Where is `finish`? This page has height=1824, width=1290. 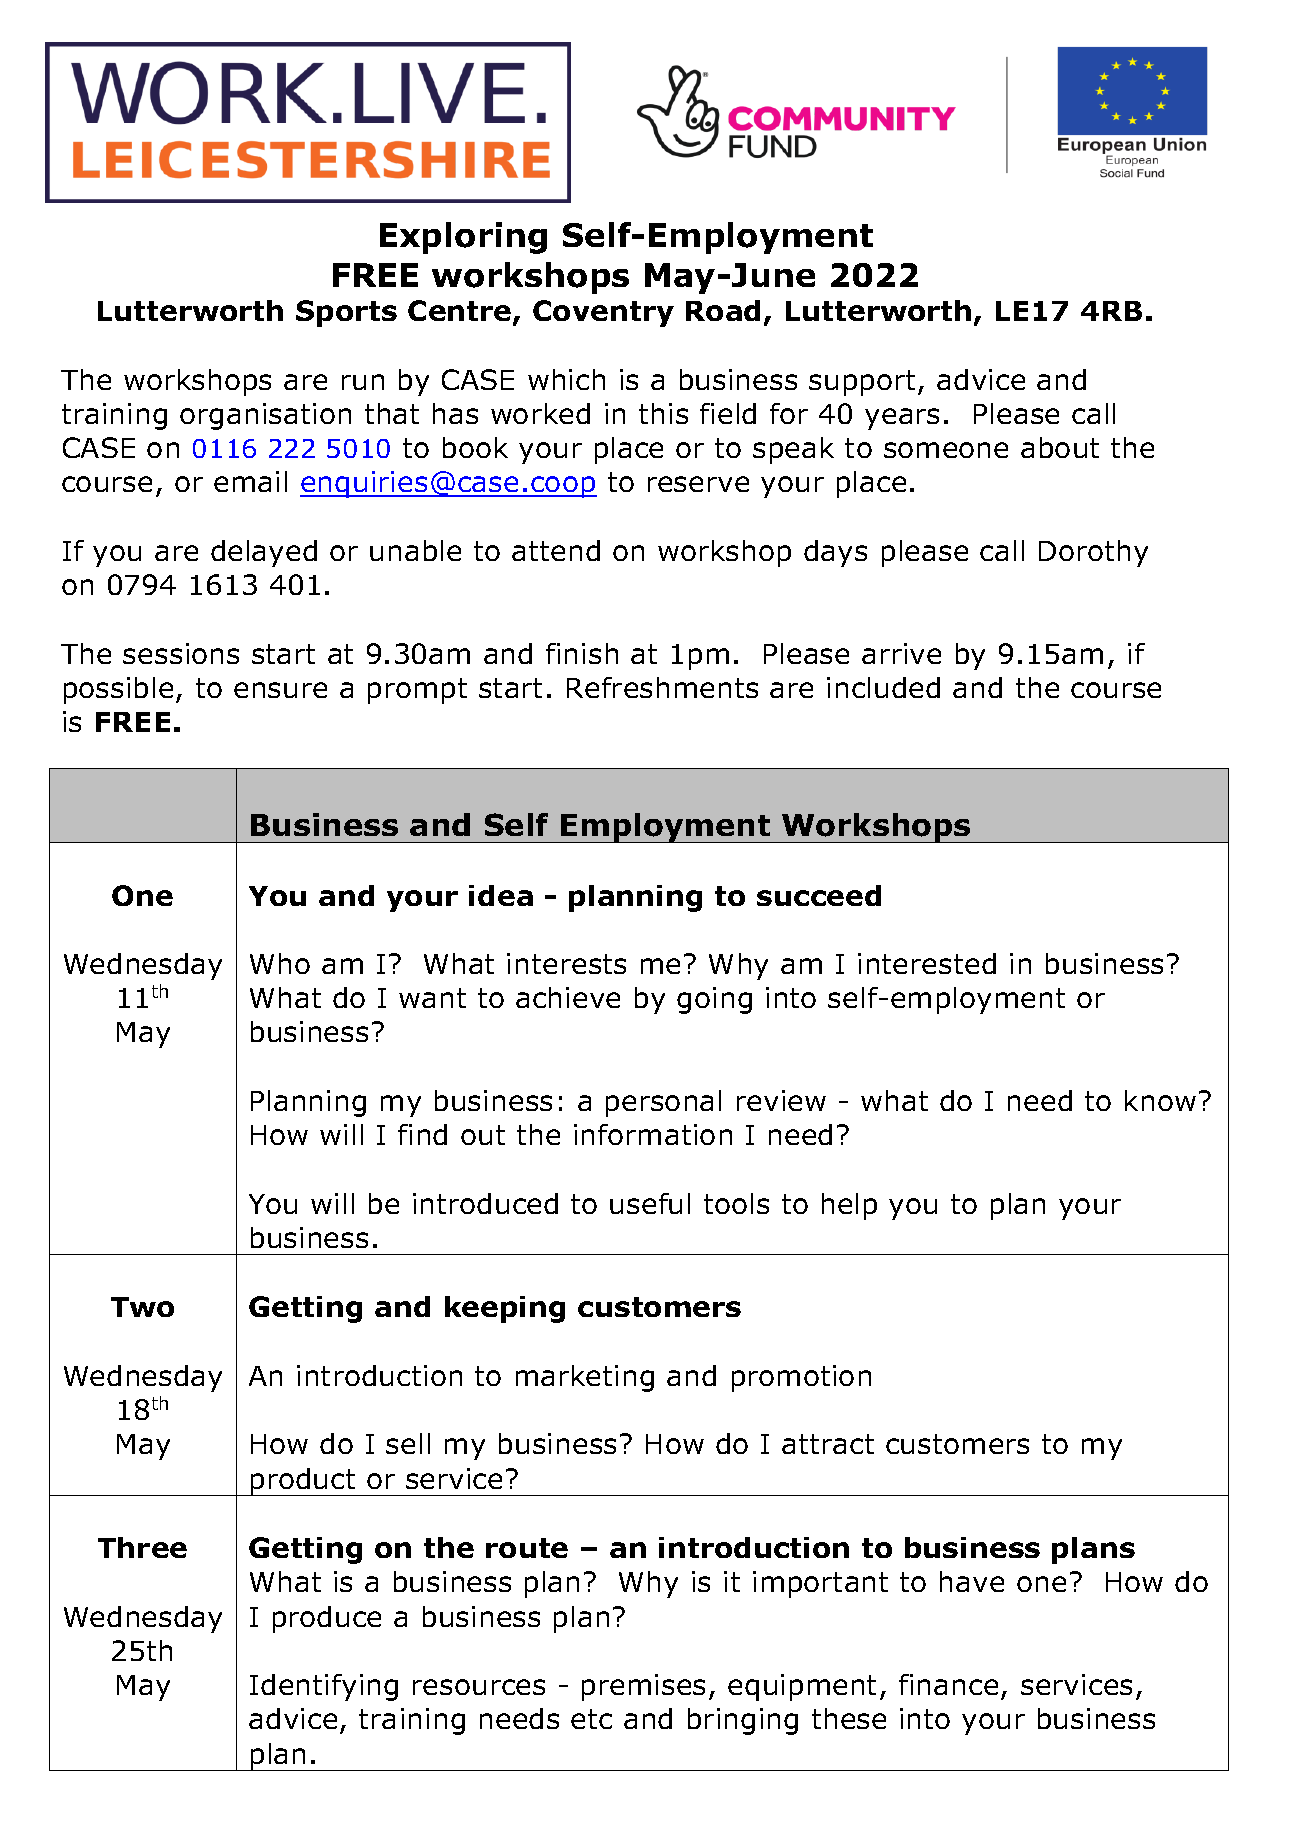
finish is located at coordinates (582, 653).
